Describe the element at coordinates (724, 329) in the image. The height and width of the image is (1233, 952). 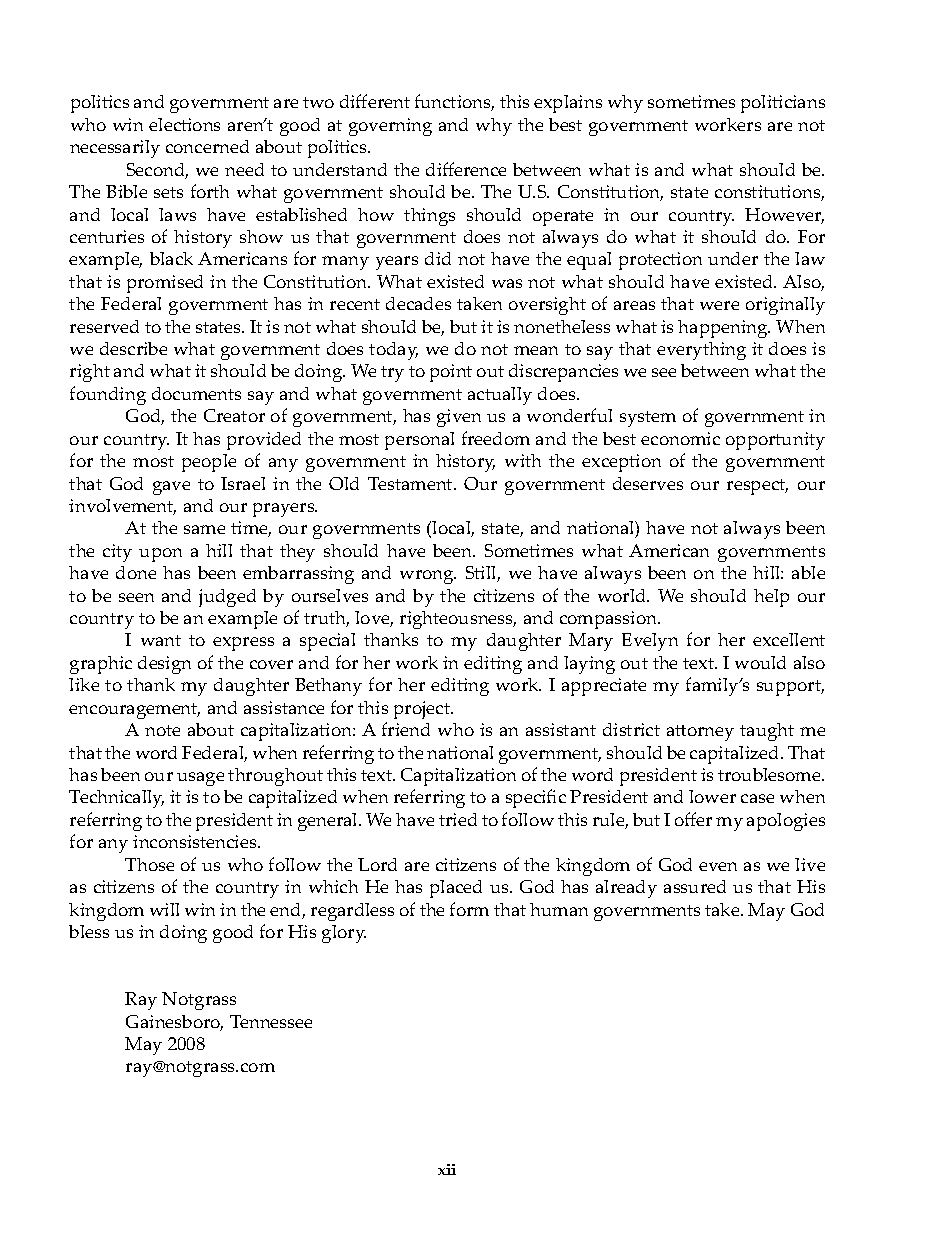
I see `happening` at that location.
